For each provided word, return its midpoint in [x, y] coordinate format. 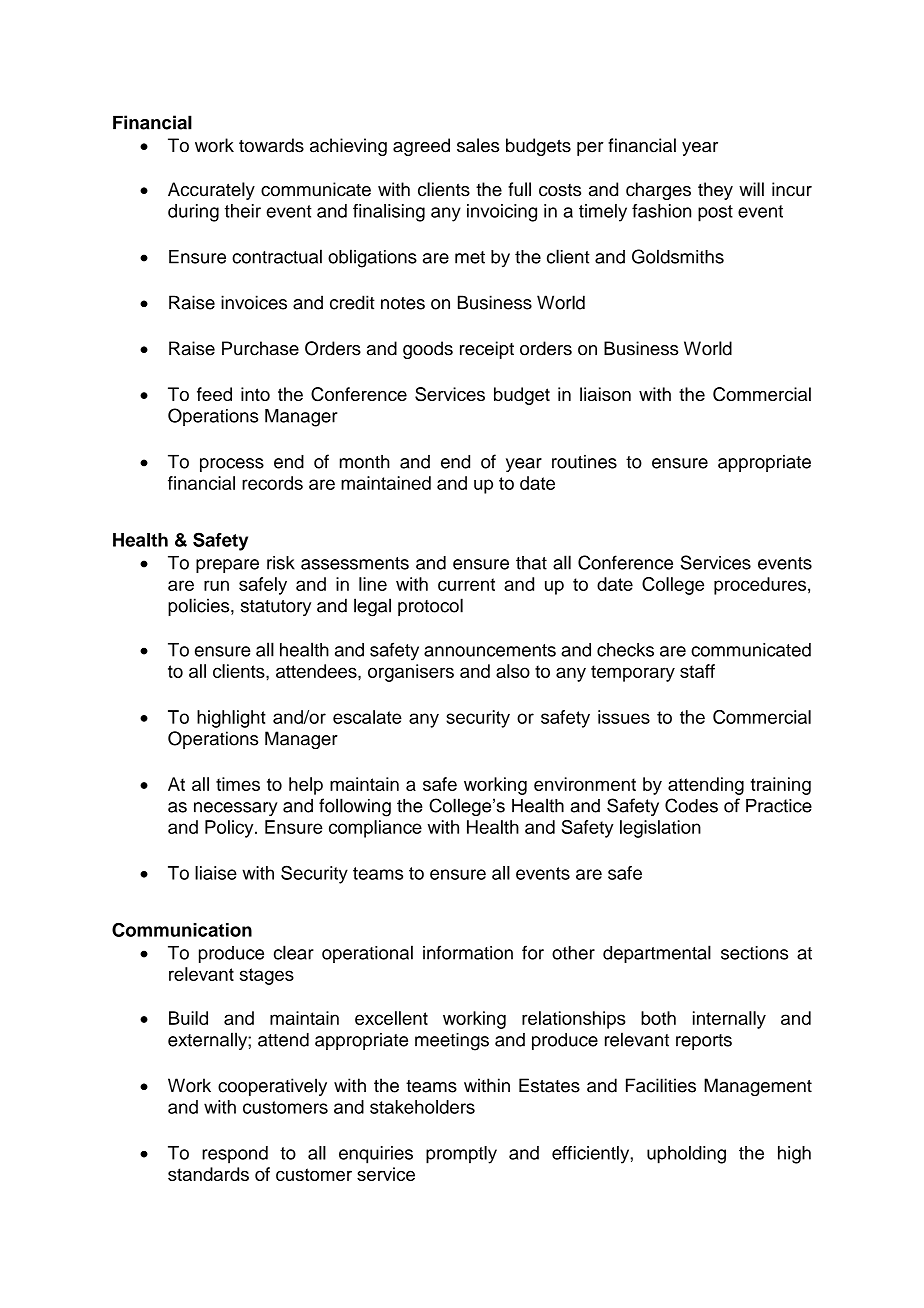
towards [271, 145]
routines [584, 462]
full [519, 189]
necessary [236, 809]
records [272, 483]
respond [235, 1155]
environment [585, 784]
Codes [691, 805]
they [715, 191]
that [531, 563]
